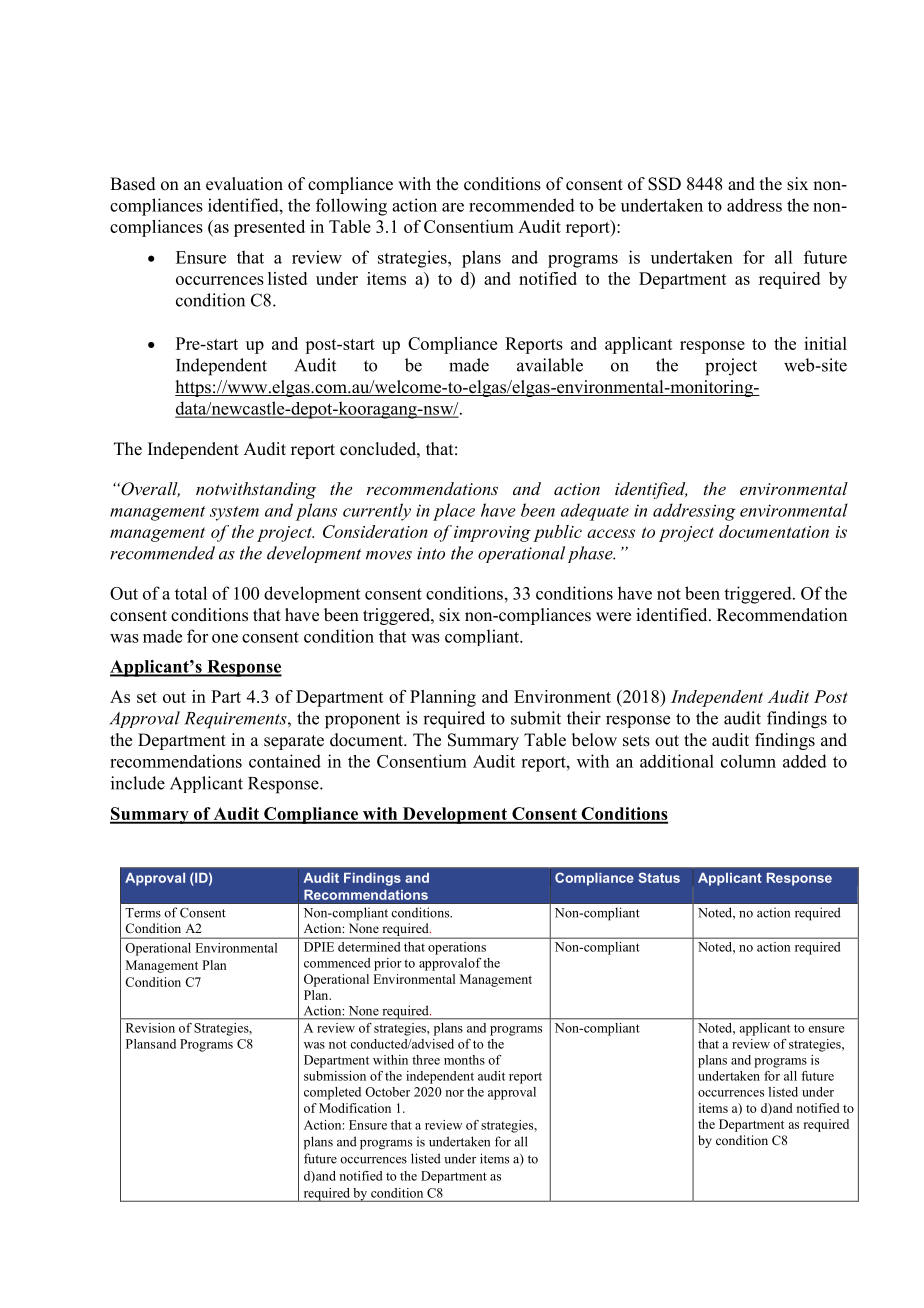 Image resolution: width=924 pixels, height=1308 pixels. What do you see at coordinates (244, 184) in the screenshot?
I see `evaluation` at bounding box center [244, 184].
